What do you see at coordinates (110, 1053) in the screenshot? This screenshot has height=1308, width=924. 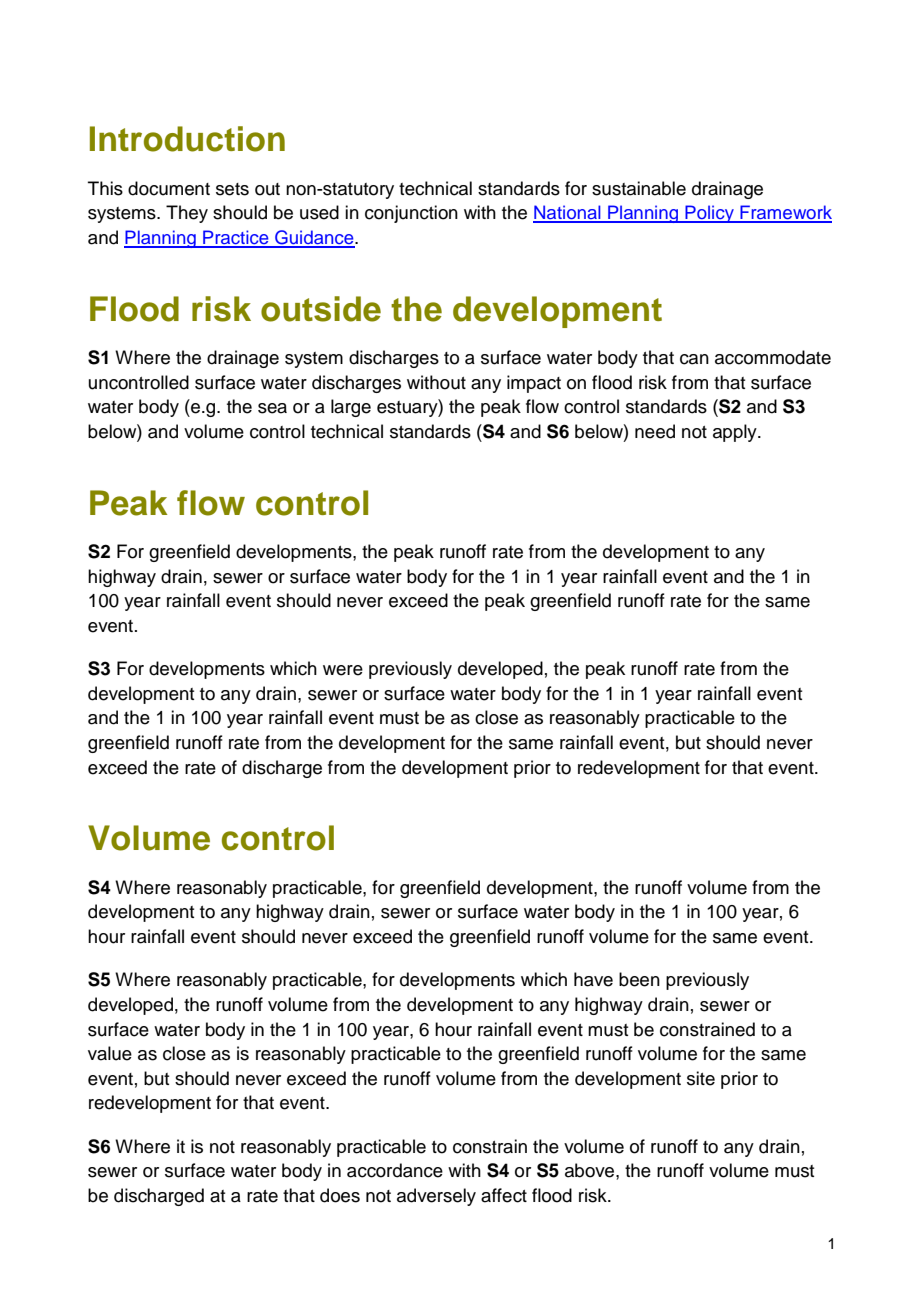 I see `value` at bounding box center [110, 1053].
